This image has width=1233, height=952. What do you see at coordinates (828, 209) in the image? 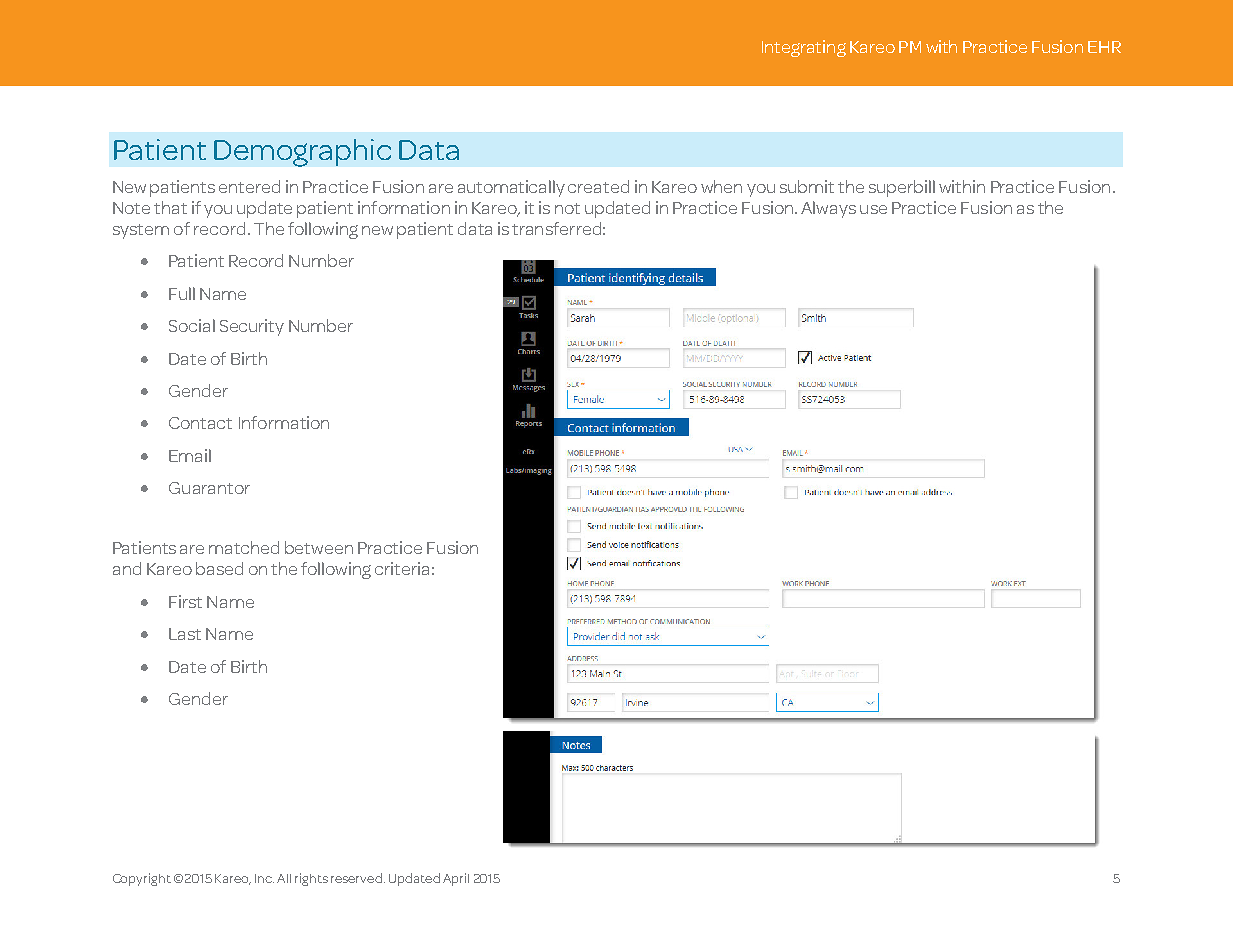
I see `Always` at bounding box center [828, 209].
